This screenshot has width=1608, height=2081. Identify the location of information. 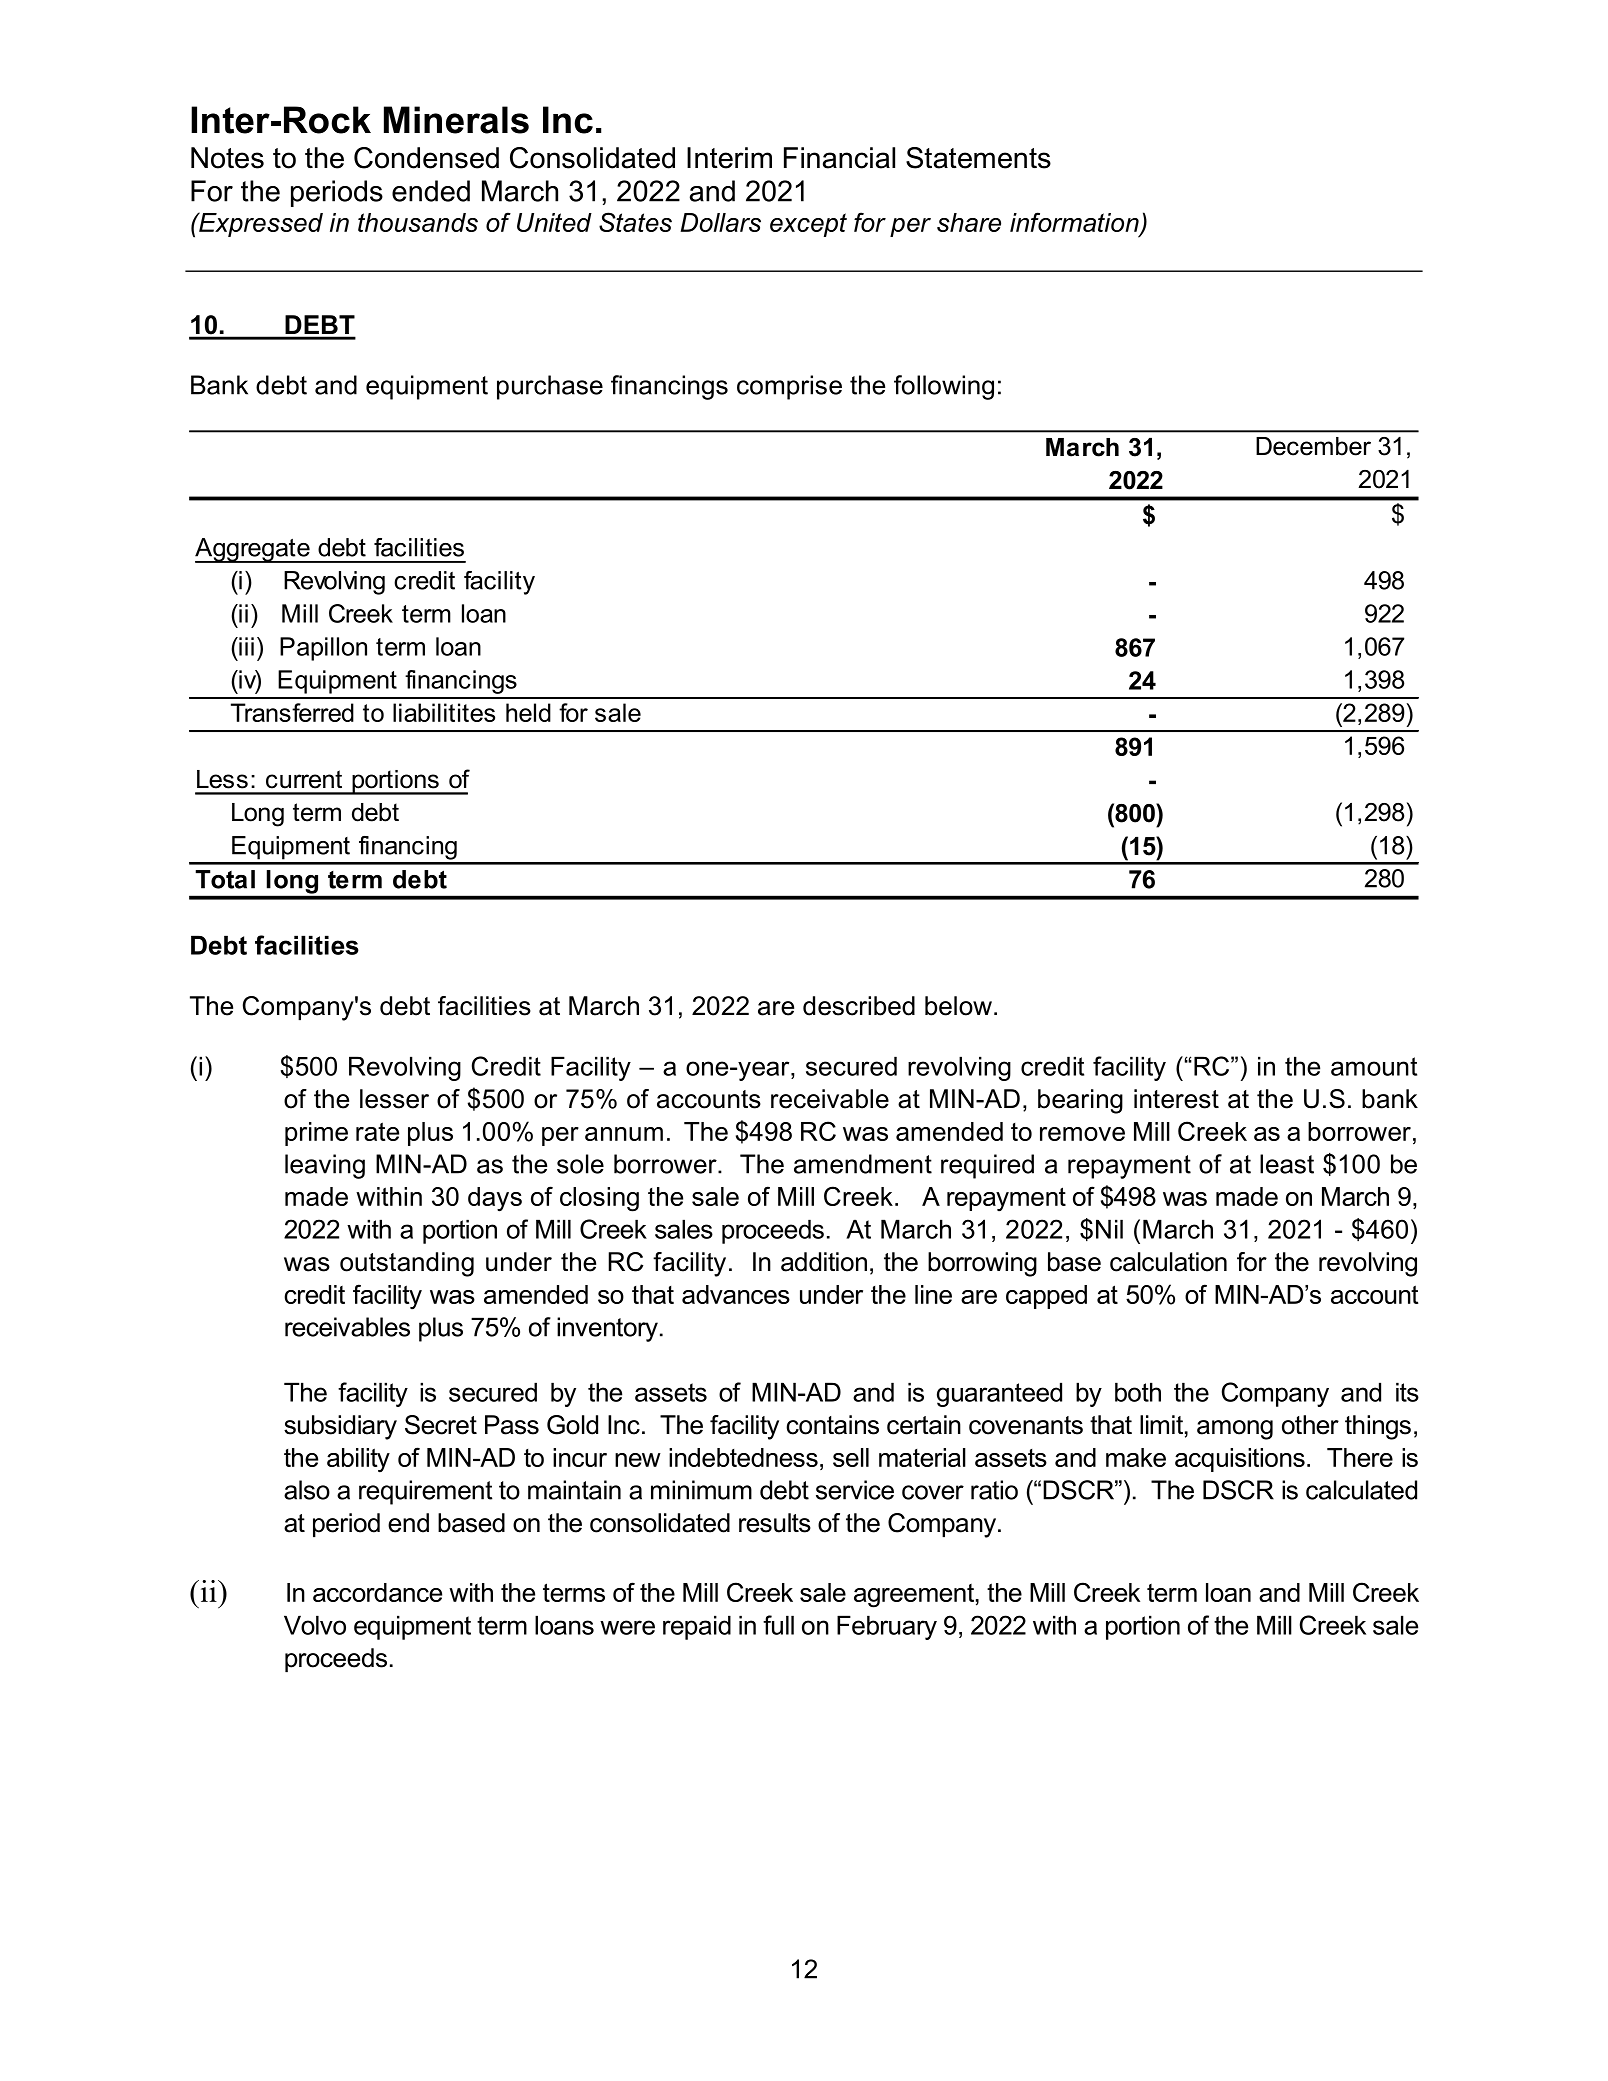
(1075, 223).
